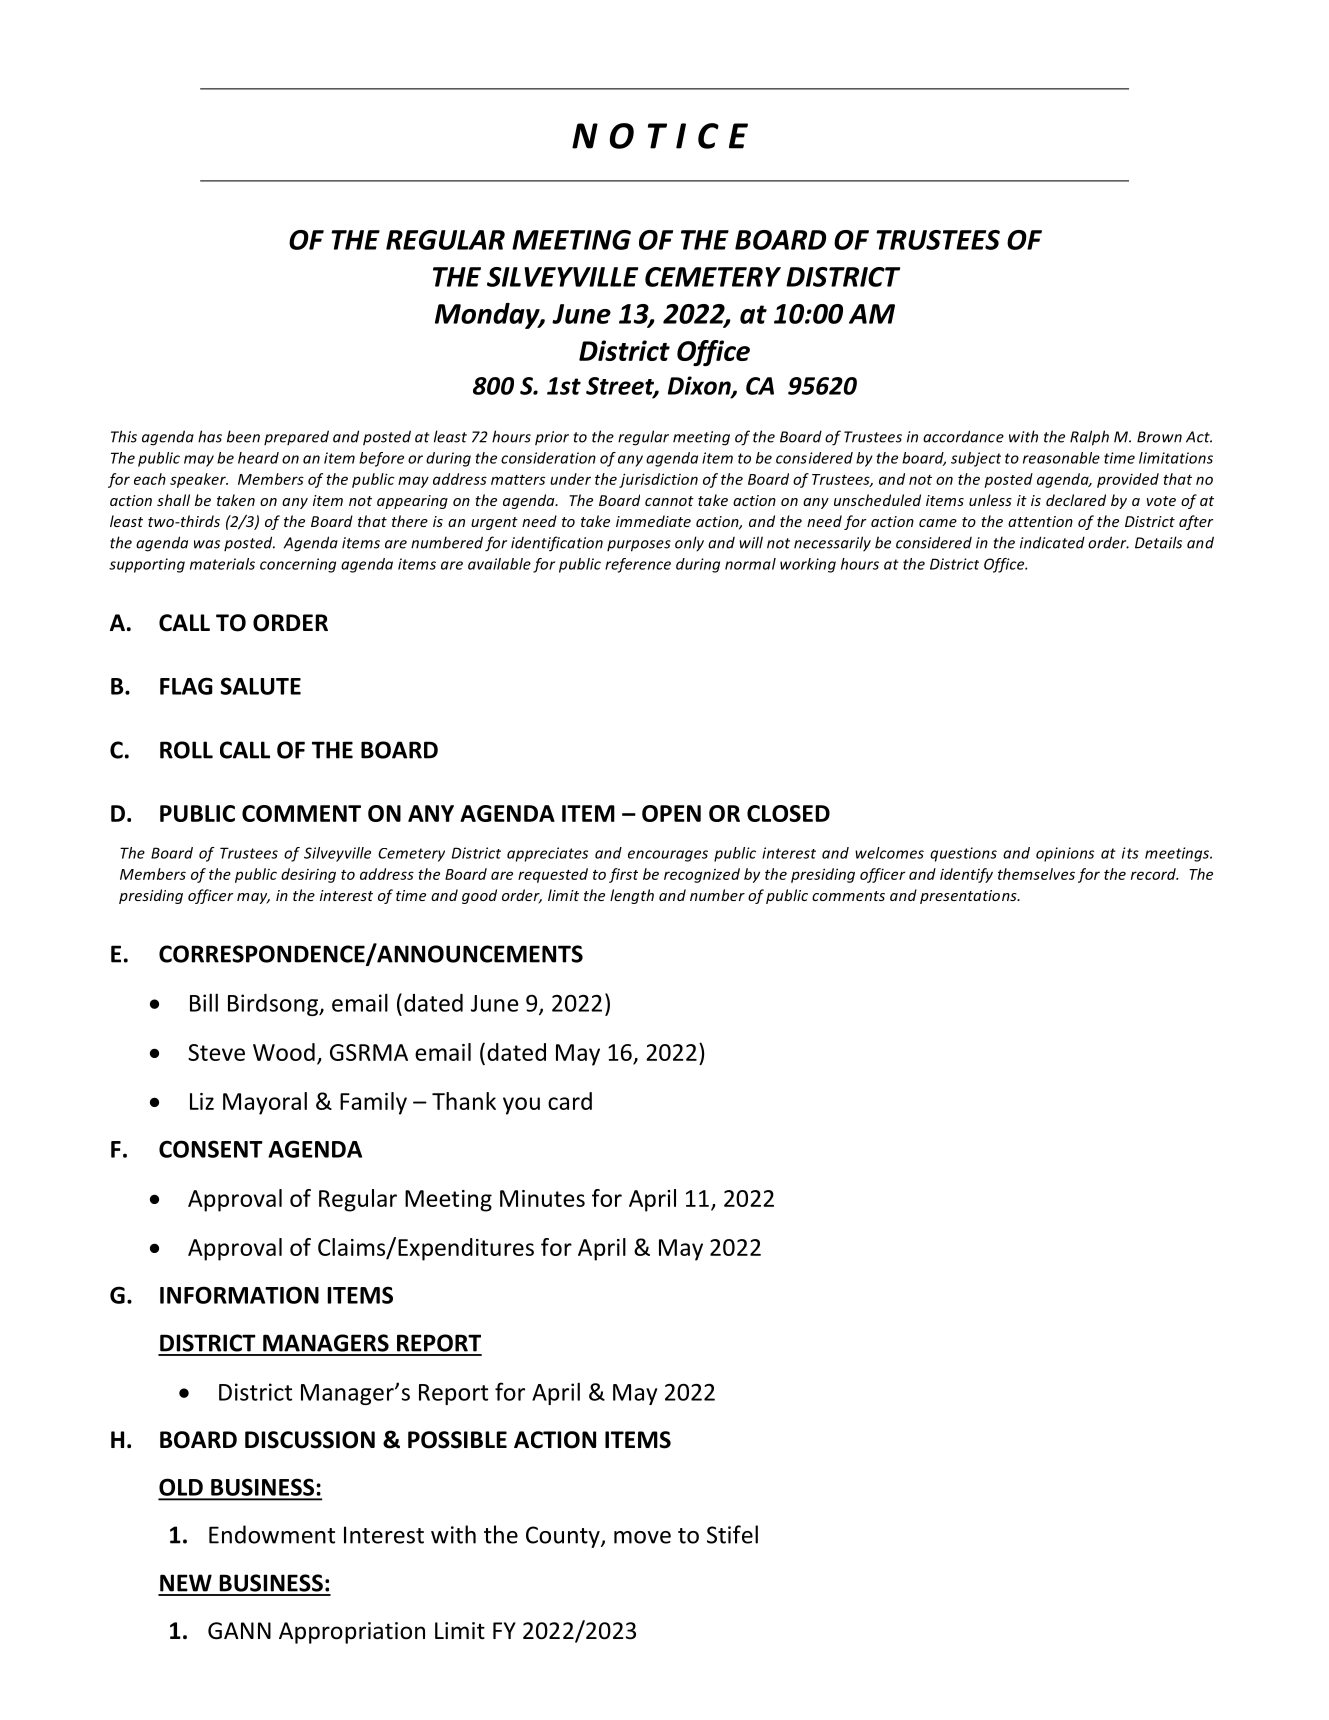  What do you see at coordinates (1089, 438) in the screenshot?
I see `Ralph` at bounding box center [1089, 438].
